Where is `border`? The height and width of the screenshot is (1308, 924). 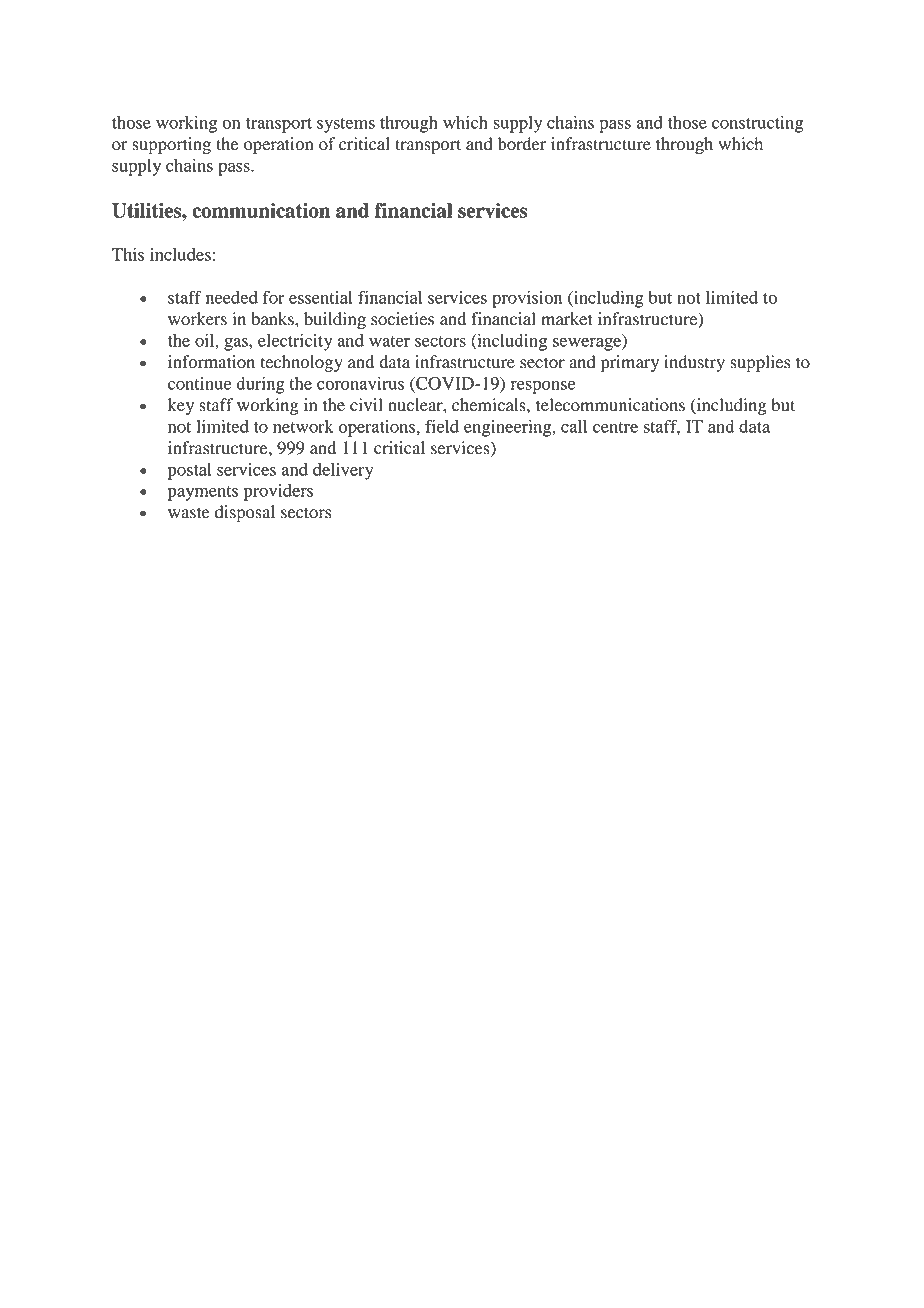
border is located at coordinates (522, 144).
